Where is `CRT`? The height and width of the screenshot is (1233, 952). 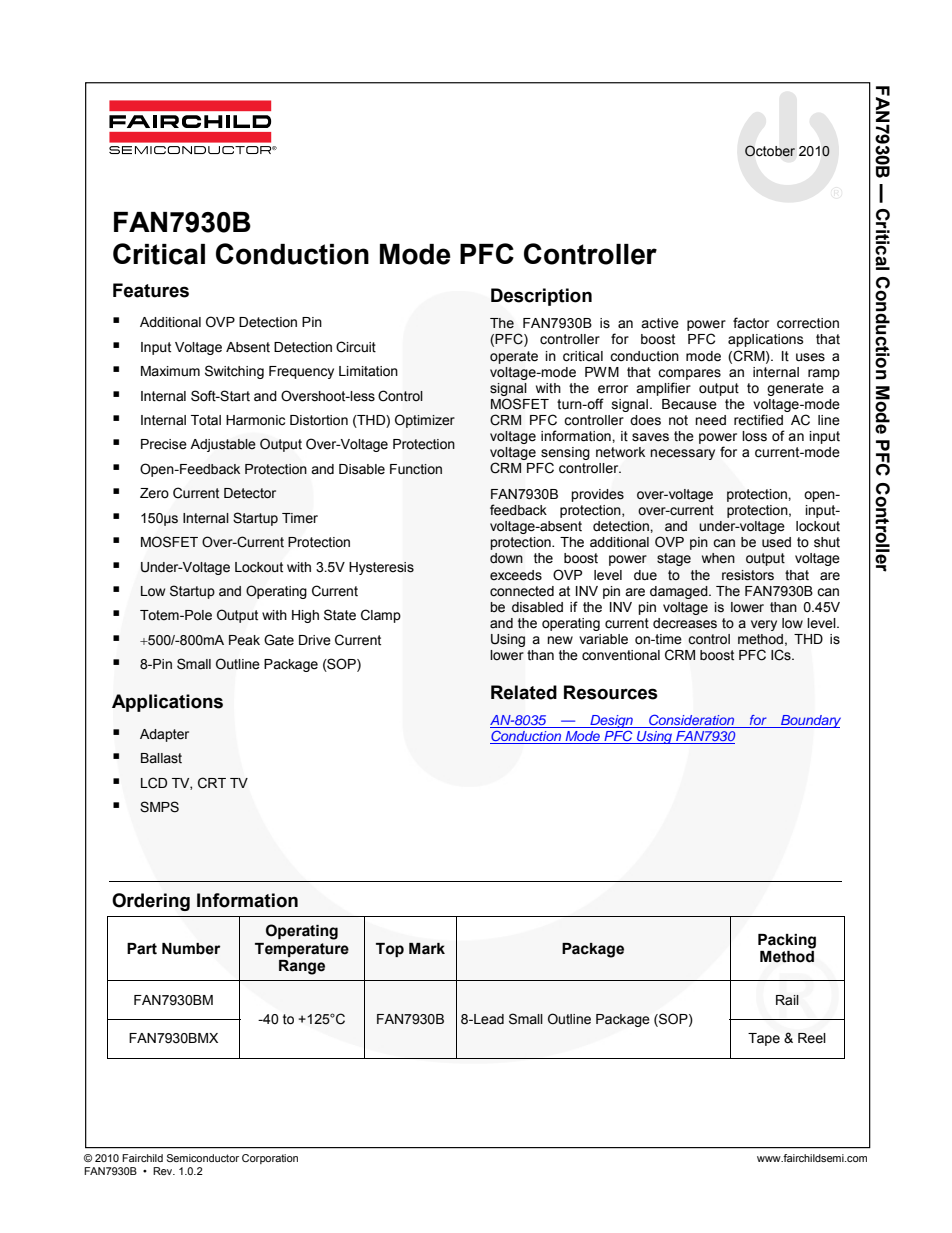
CRT is located at coordinates (212, 783).
